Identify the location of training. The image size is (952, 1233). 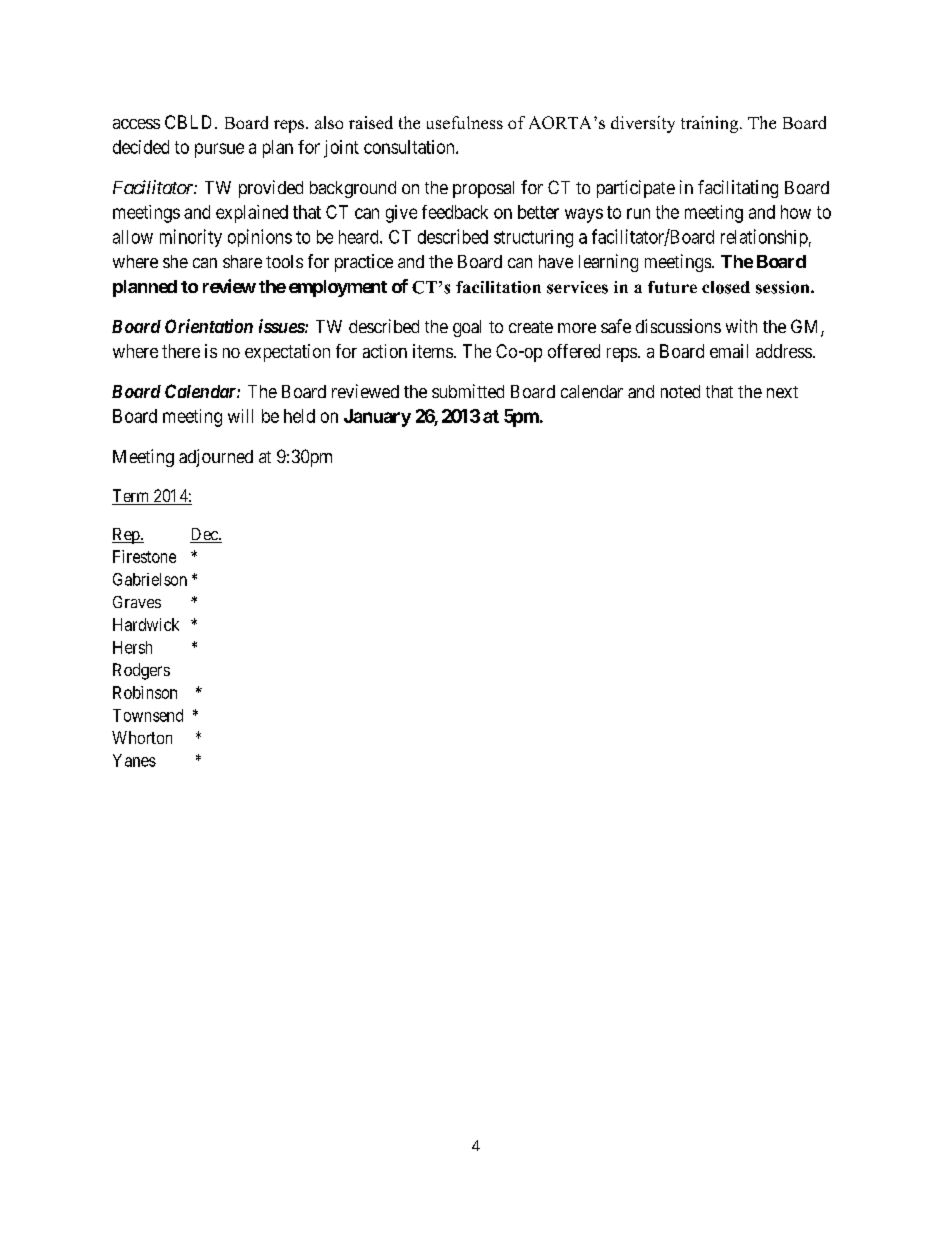
(711, 124).
